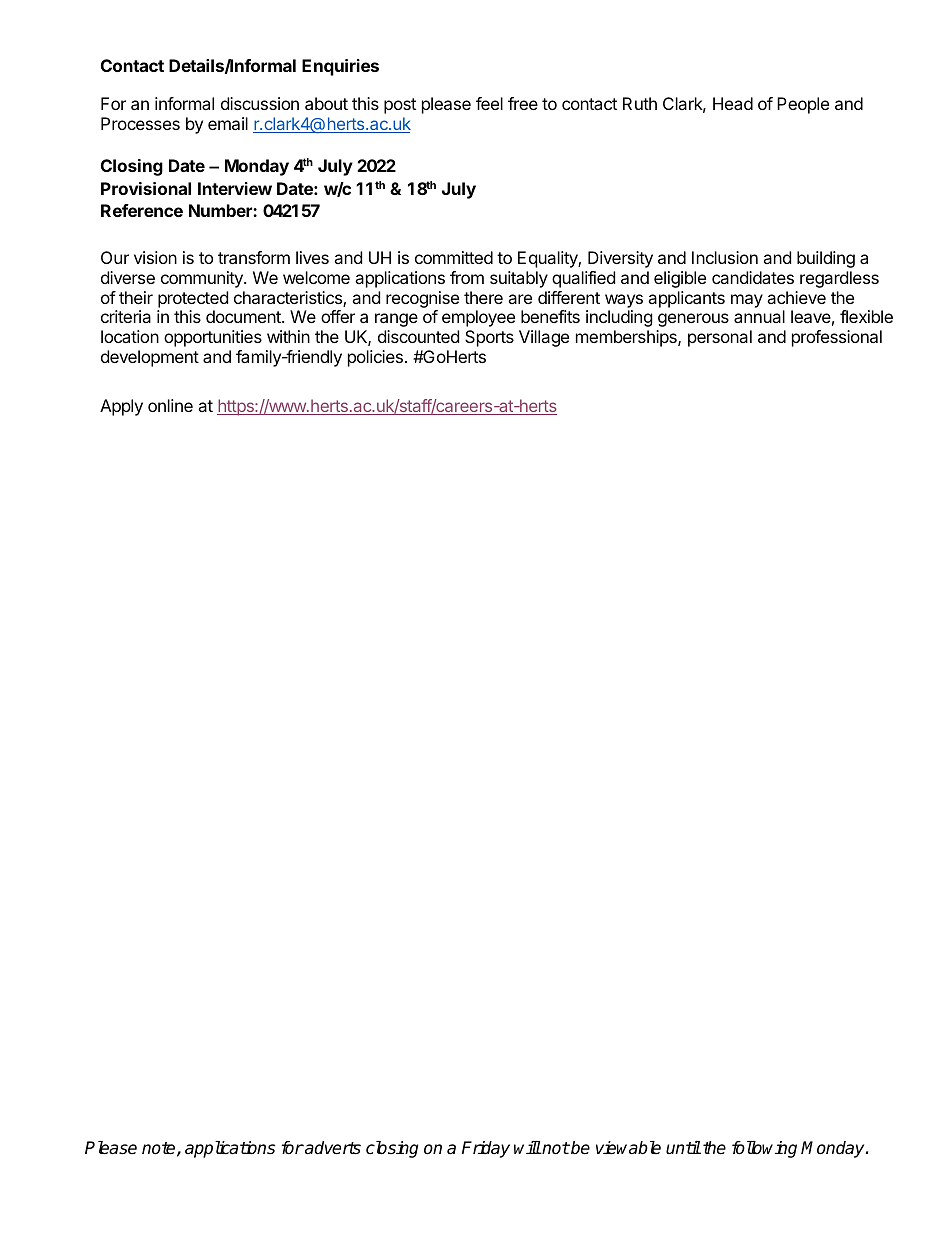 Image resolution: width=952 pixels, height=1233 pixels. What do you see at coordinates (764, 1149) in the screenshot?
I see `following` at bounding box center [764, 1149].
